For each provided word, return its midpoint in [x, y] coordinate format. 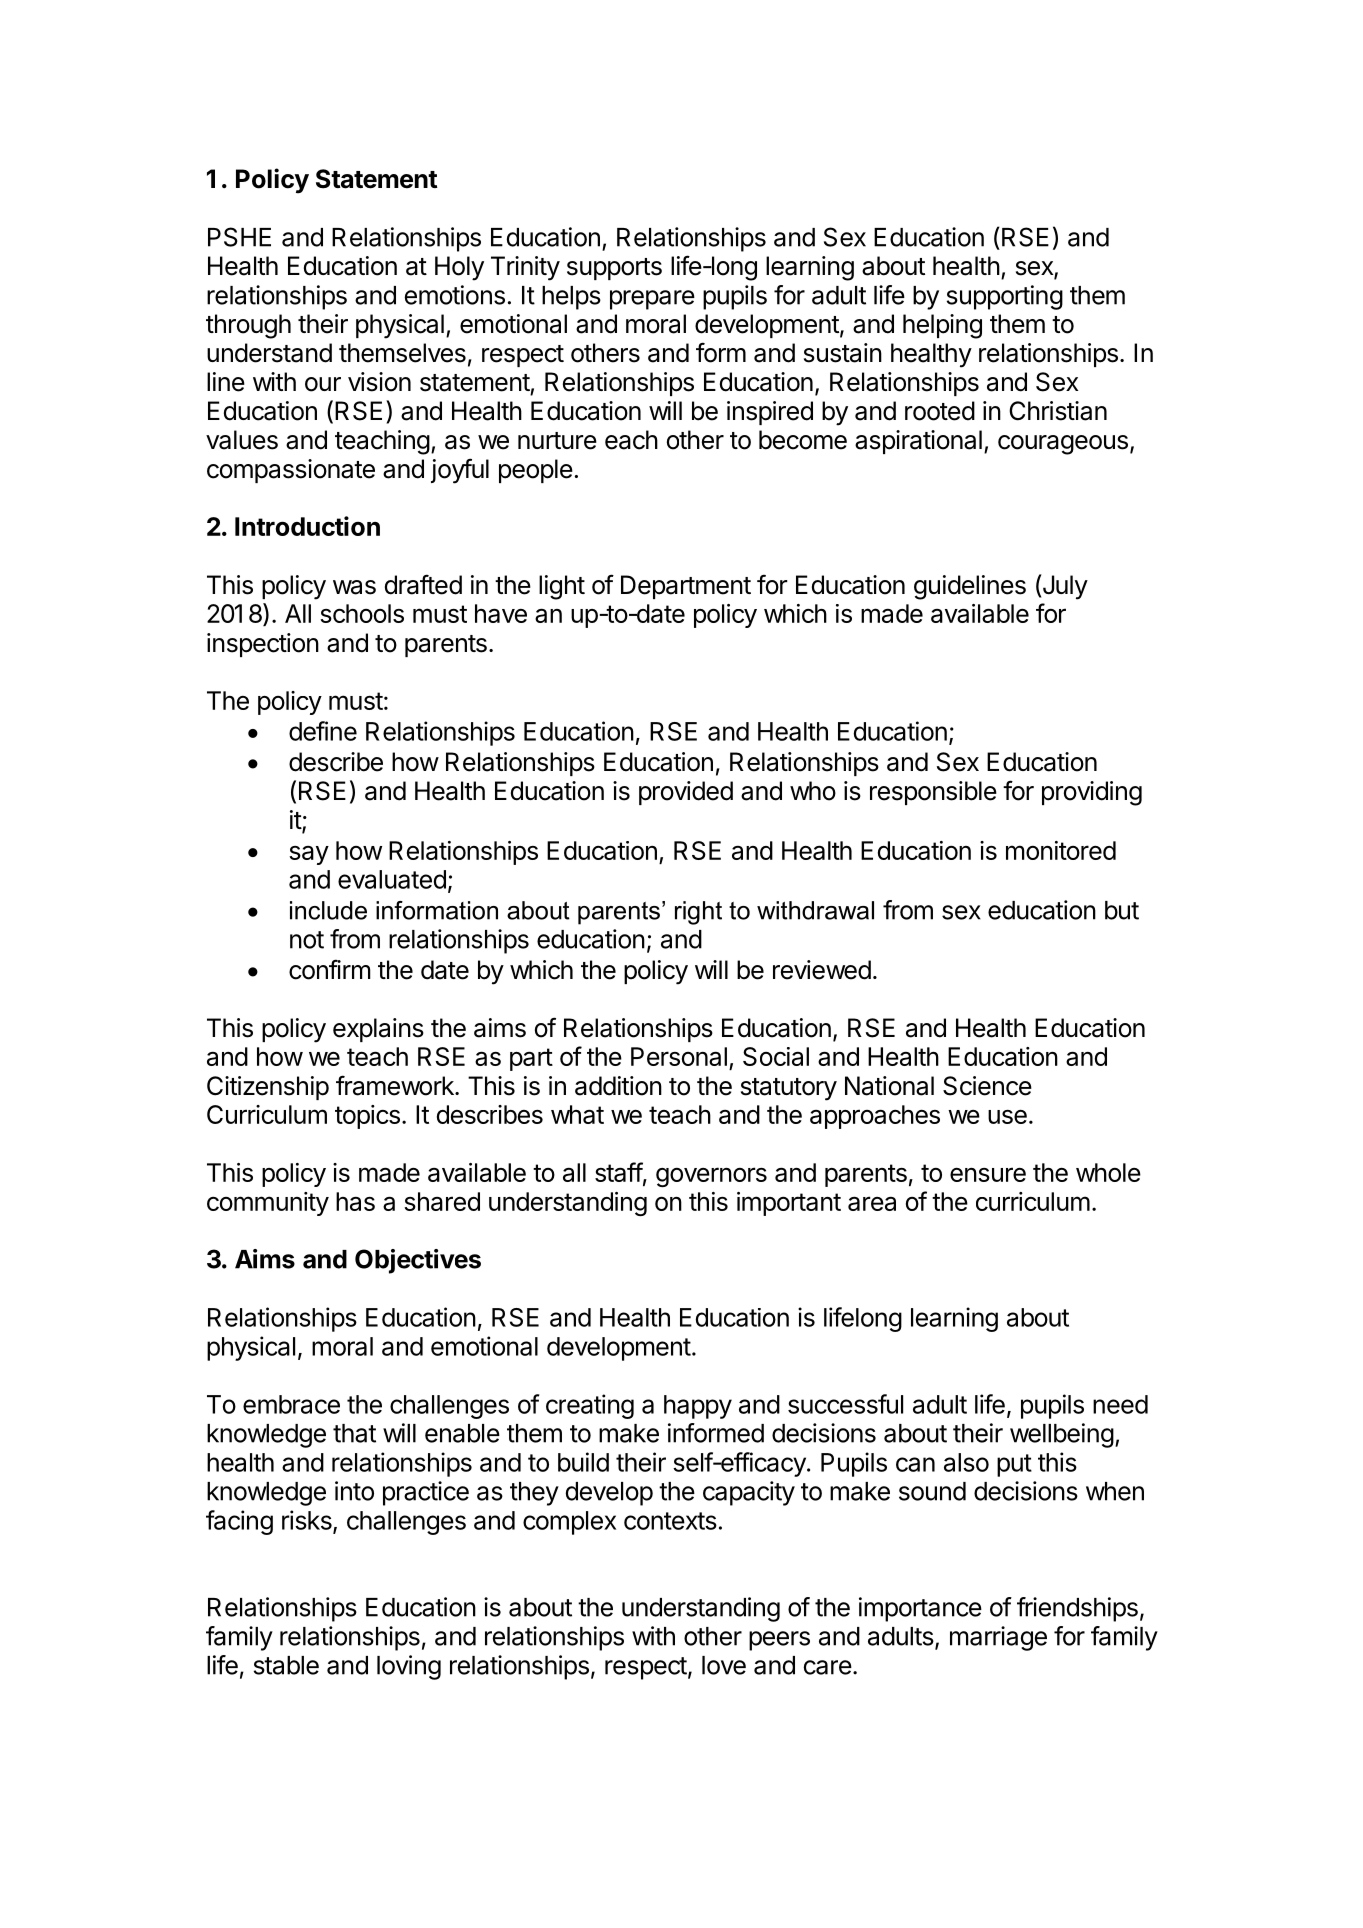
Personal [679, 1056]
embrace [291, 1404]
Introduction [307, 526]
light [562, 587]
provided [686, 793]
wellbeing [1062, 1435]
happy [698, 1407]
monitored [1061, 850]
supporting [1005, 297]
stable [286, 1665]
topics [367, 1117]
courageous [1063, 445]
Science [987, 1086]
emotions [455, 295]
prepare [652, 300]
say [309, 855]
